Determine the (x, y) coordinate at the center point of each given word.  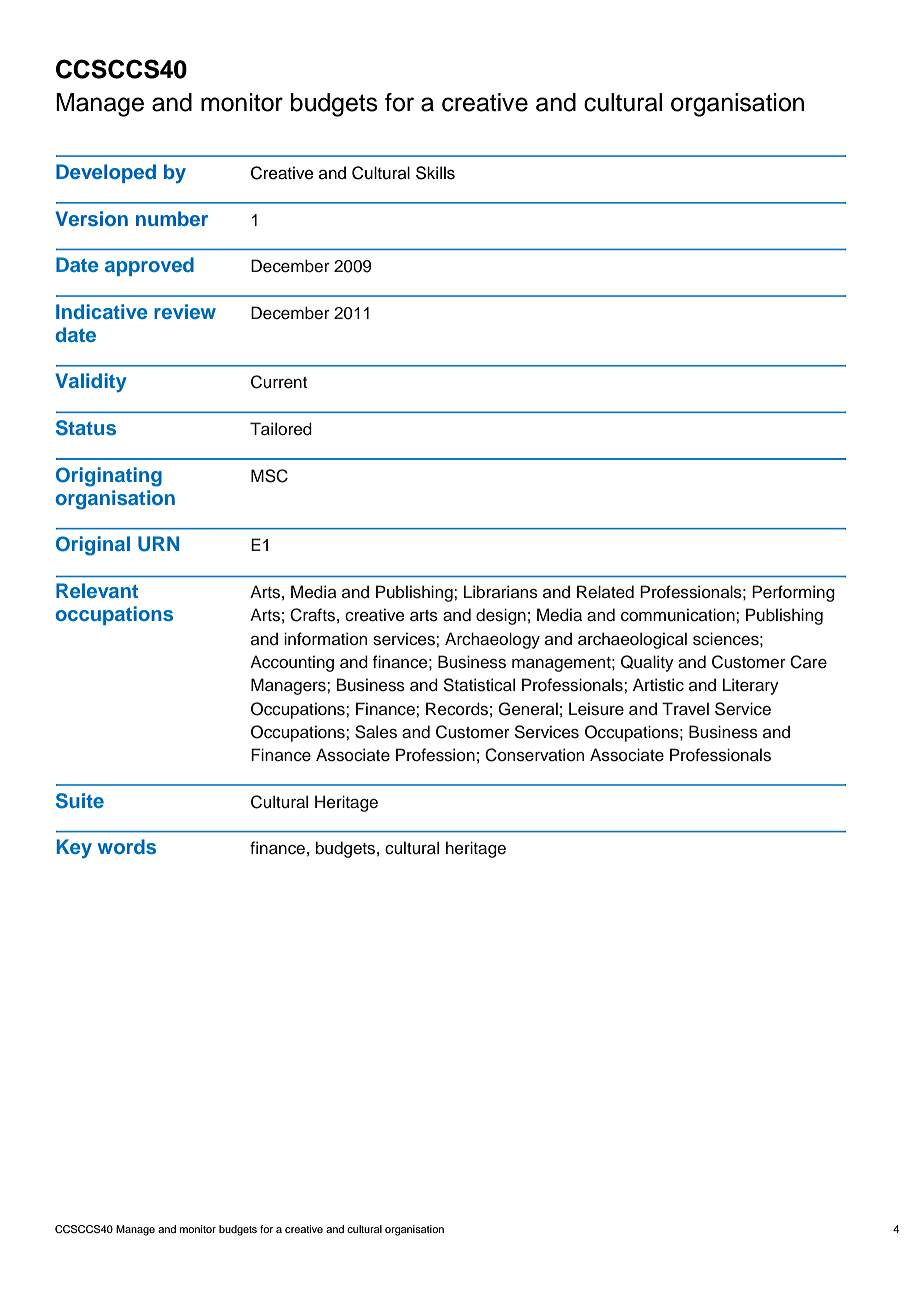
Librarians (501, 592)
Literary (751, 686)
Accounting (292, 663)
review (185, 311)
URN (158, 544)
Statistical (479, 685)
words (127, 846)
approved (149, 266)
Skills (435, 173)
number (172, 218)
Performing (793, 593)
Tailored (281, 429)
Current (279, 382)
